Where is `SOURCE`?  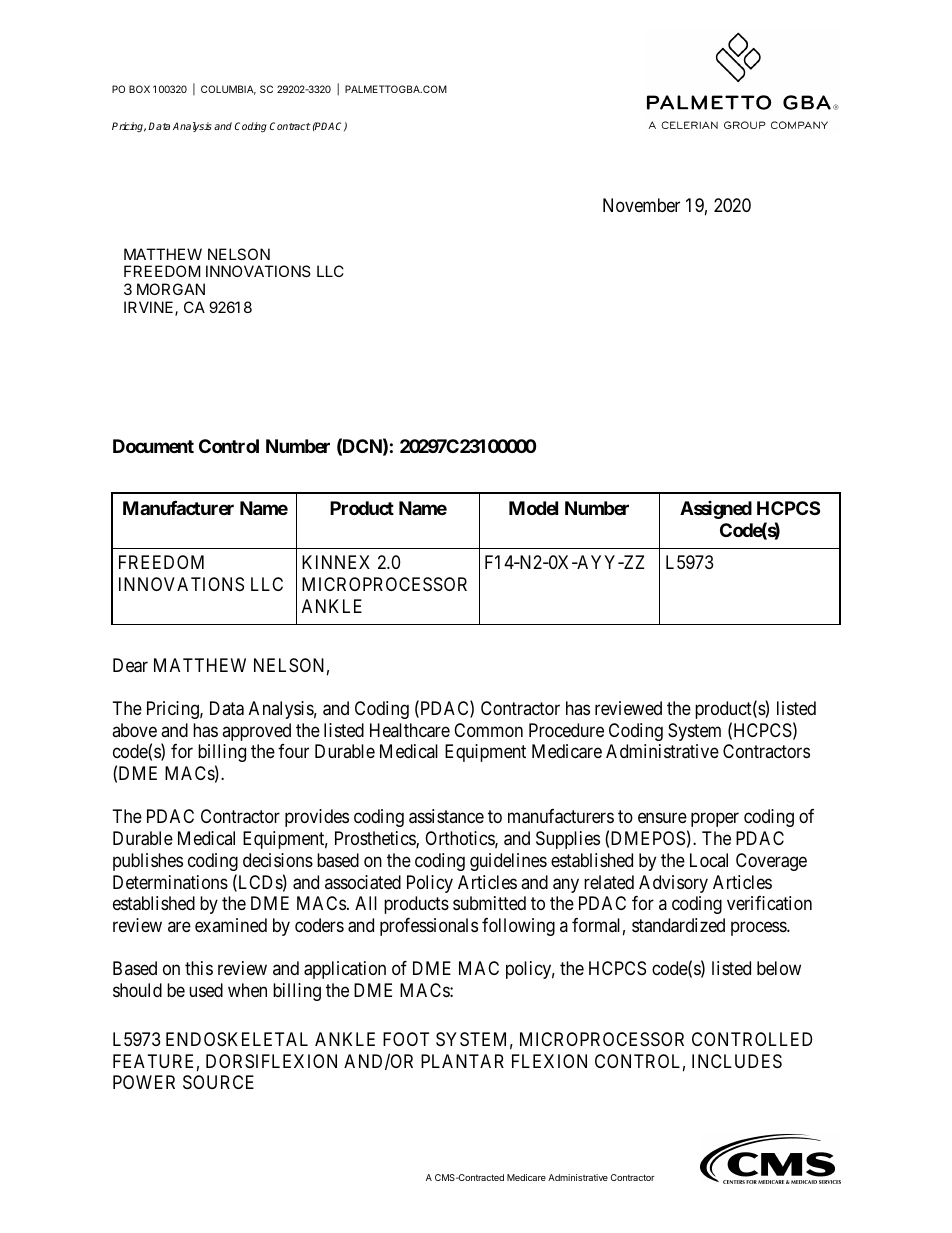 SOURCE is located at coordinates (218, 1082).
